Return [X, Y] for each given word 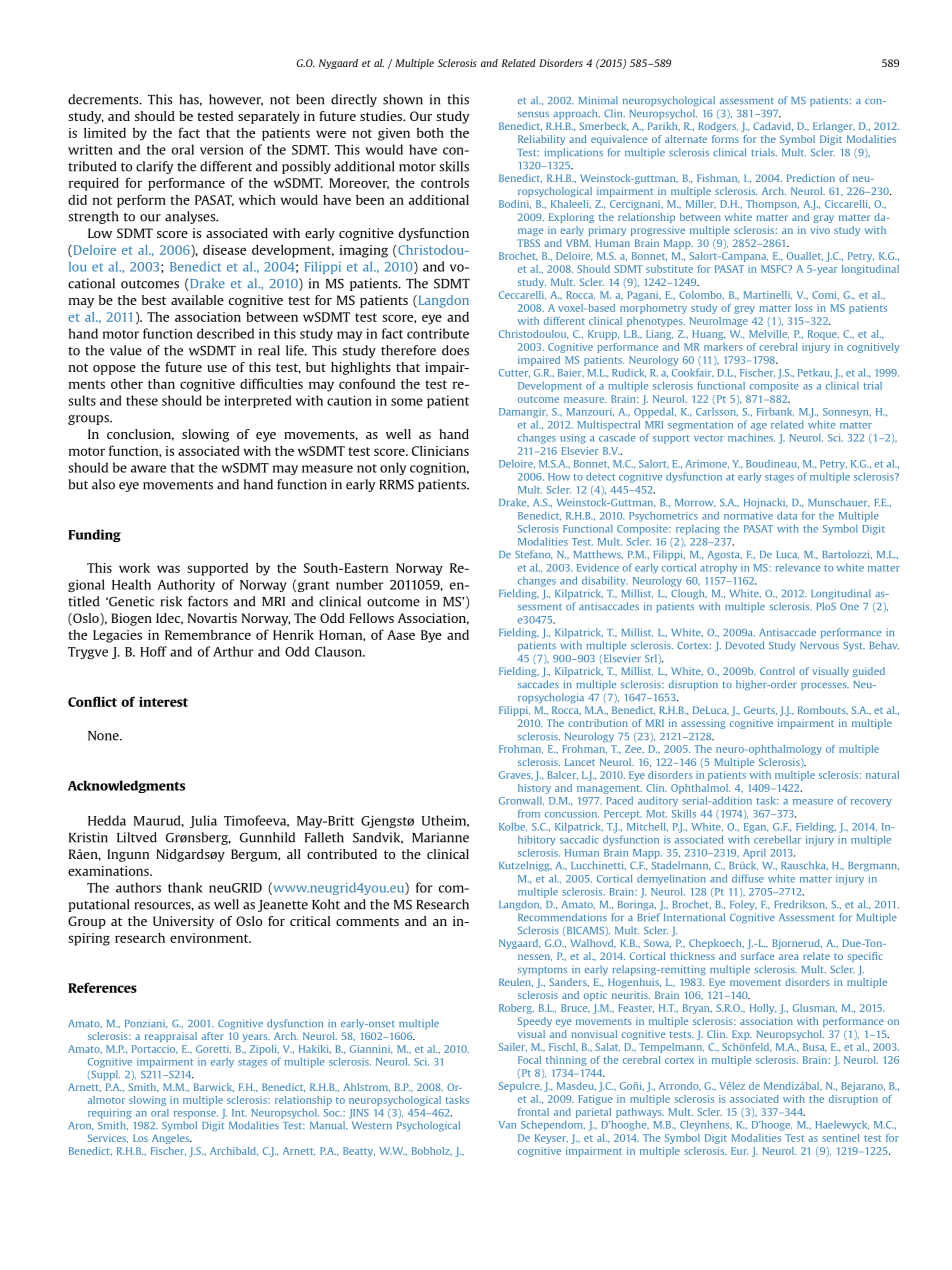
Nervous [819, 645]
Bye [431, 636]
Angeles [172, 1139]
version [222, 149]
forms [725, 139]
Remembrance [208, 635]
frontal [533, 1112]
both [430, 133]
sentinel [840, 1138]
